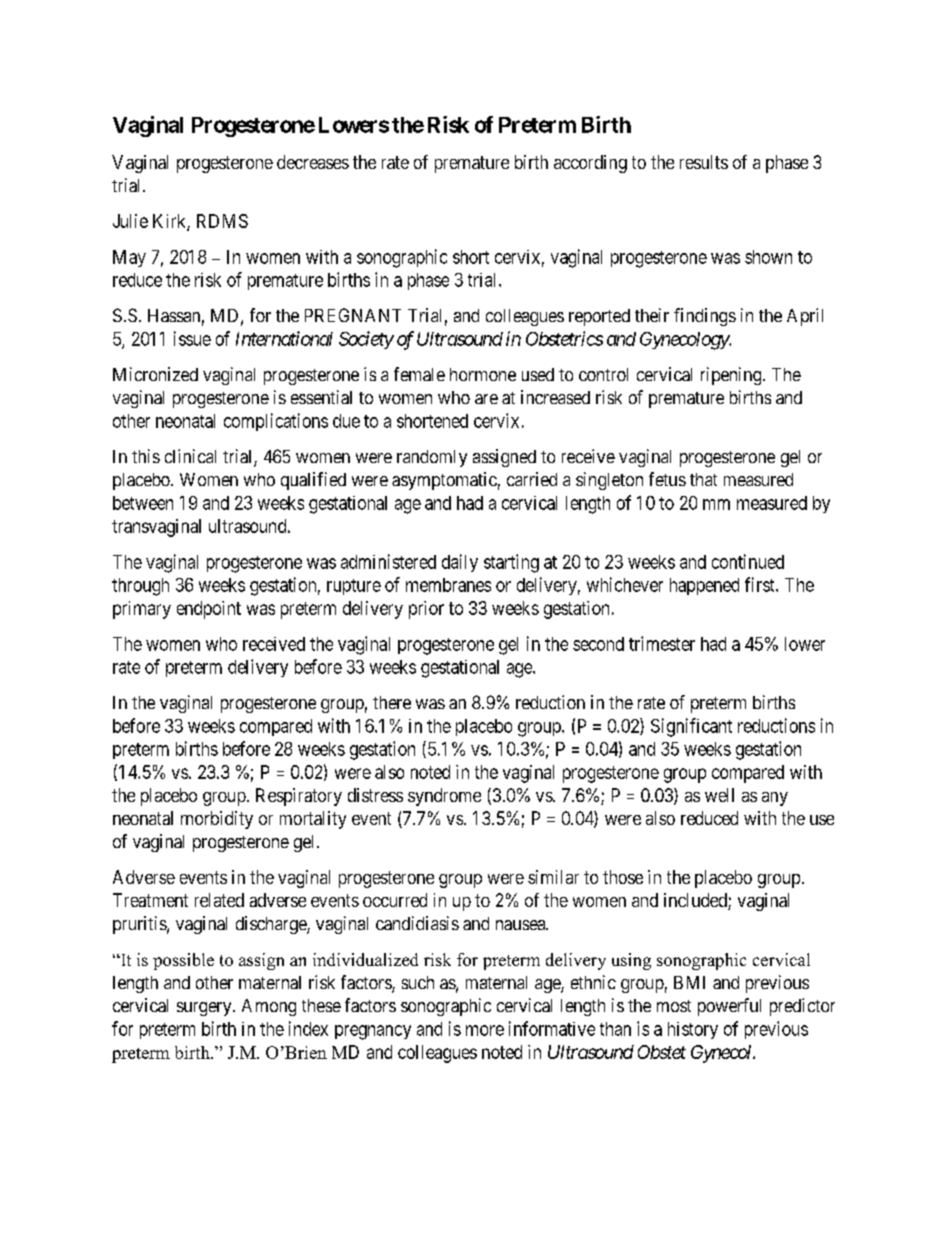 Image resolution: width=952 pixels, height=1233 pixels. What do you see at coordinates (729, 1007) in the screenshot?
I see `powerful` at bounding box center [729, 1007].
